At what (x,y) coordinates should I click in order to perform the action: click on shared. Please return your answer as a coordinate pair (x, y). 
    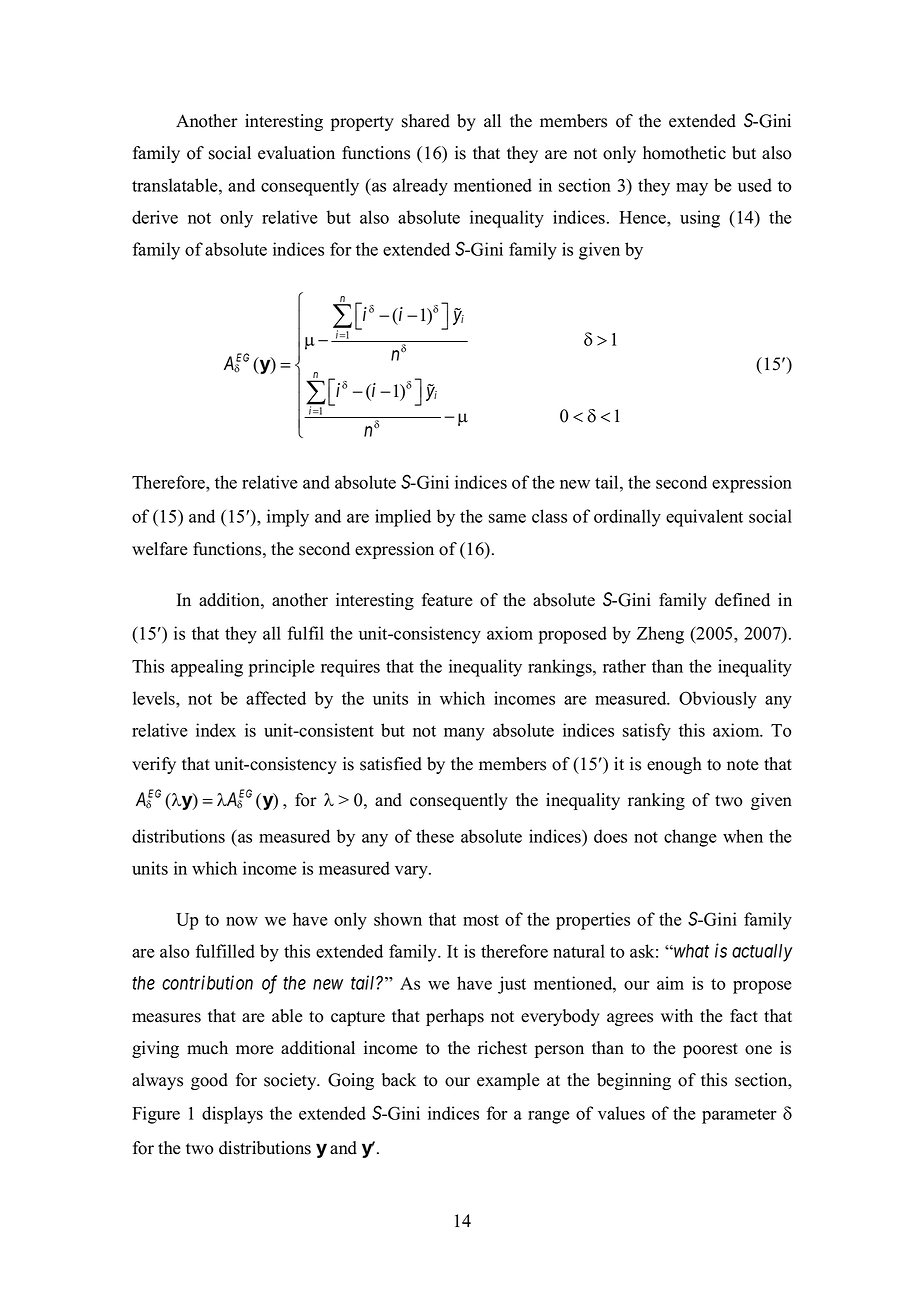
    Looking at the image, I should click on (426, 121).
